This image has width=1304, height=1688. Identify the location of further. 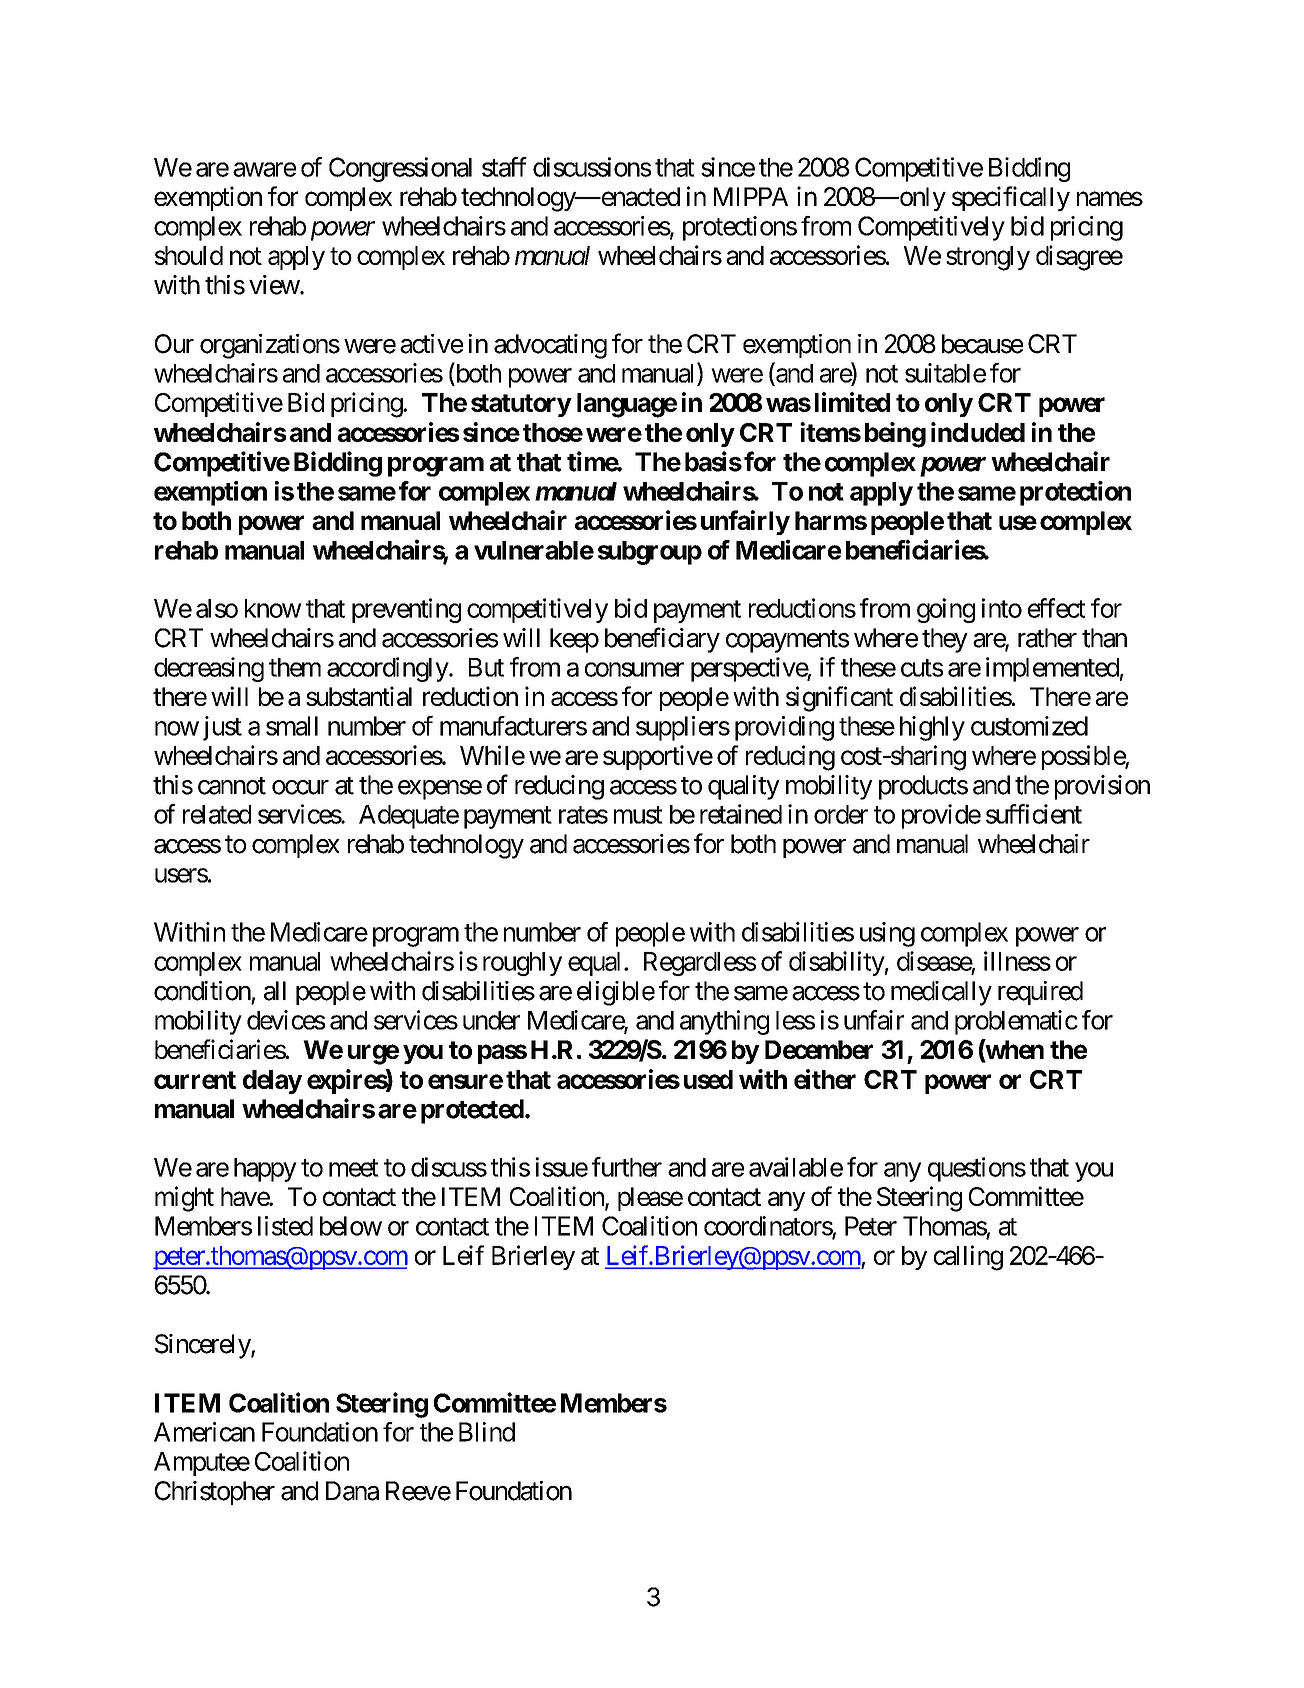
(627, 1167).
